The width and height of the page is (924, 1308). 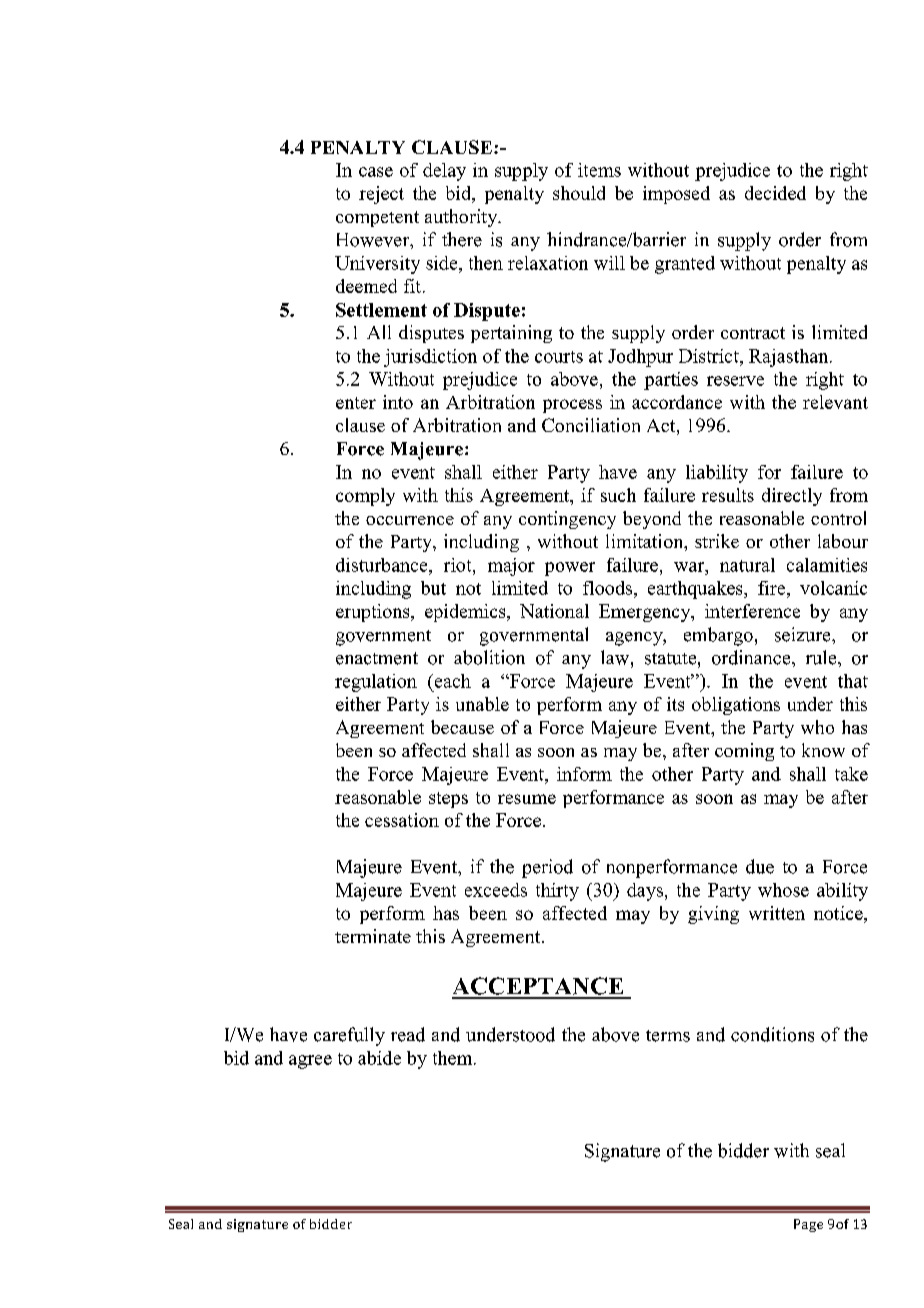 What do you see at coordinates (373, 936) in the page?
I see `terminate` at bounding box center [373, 936].
